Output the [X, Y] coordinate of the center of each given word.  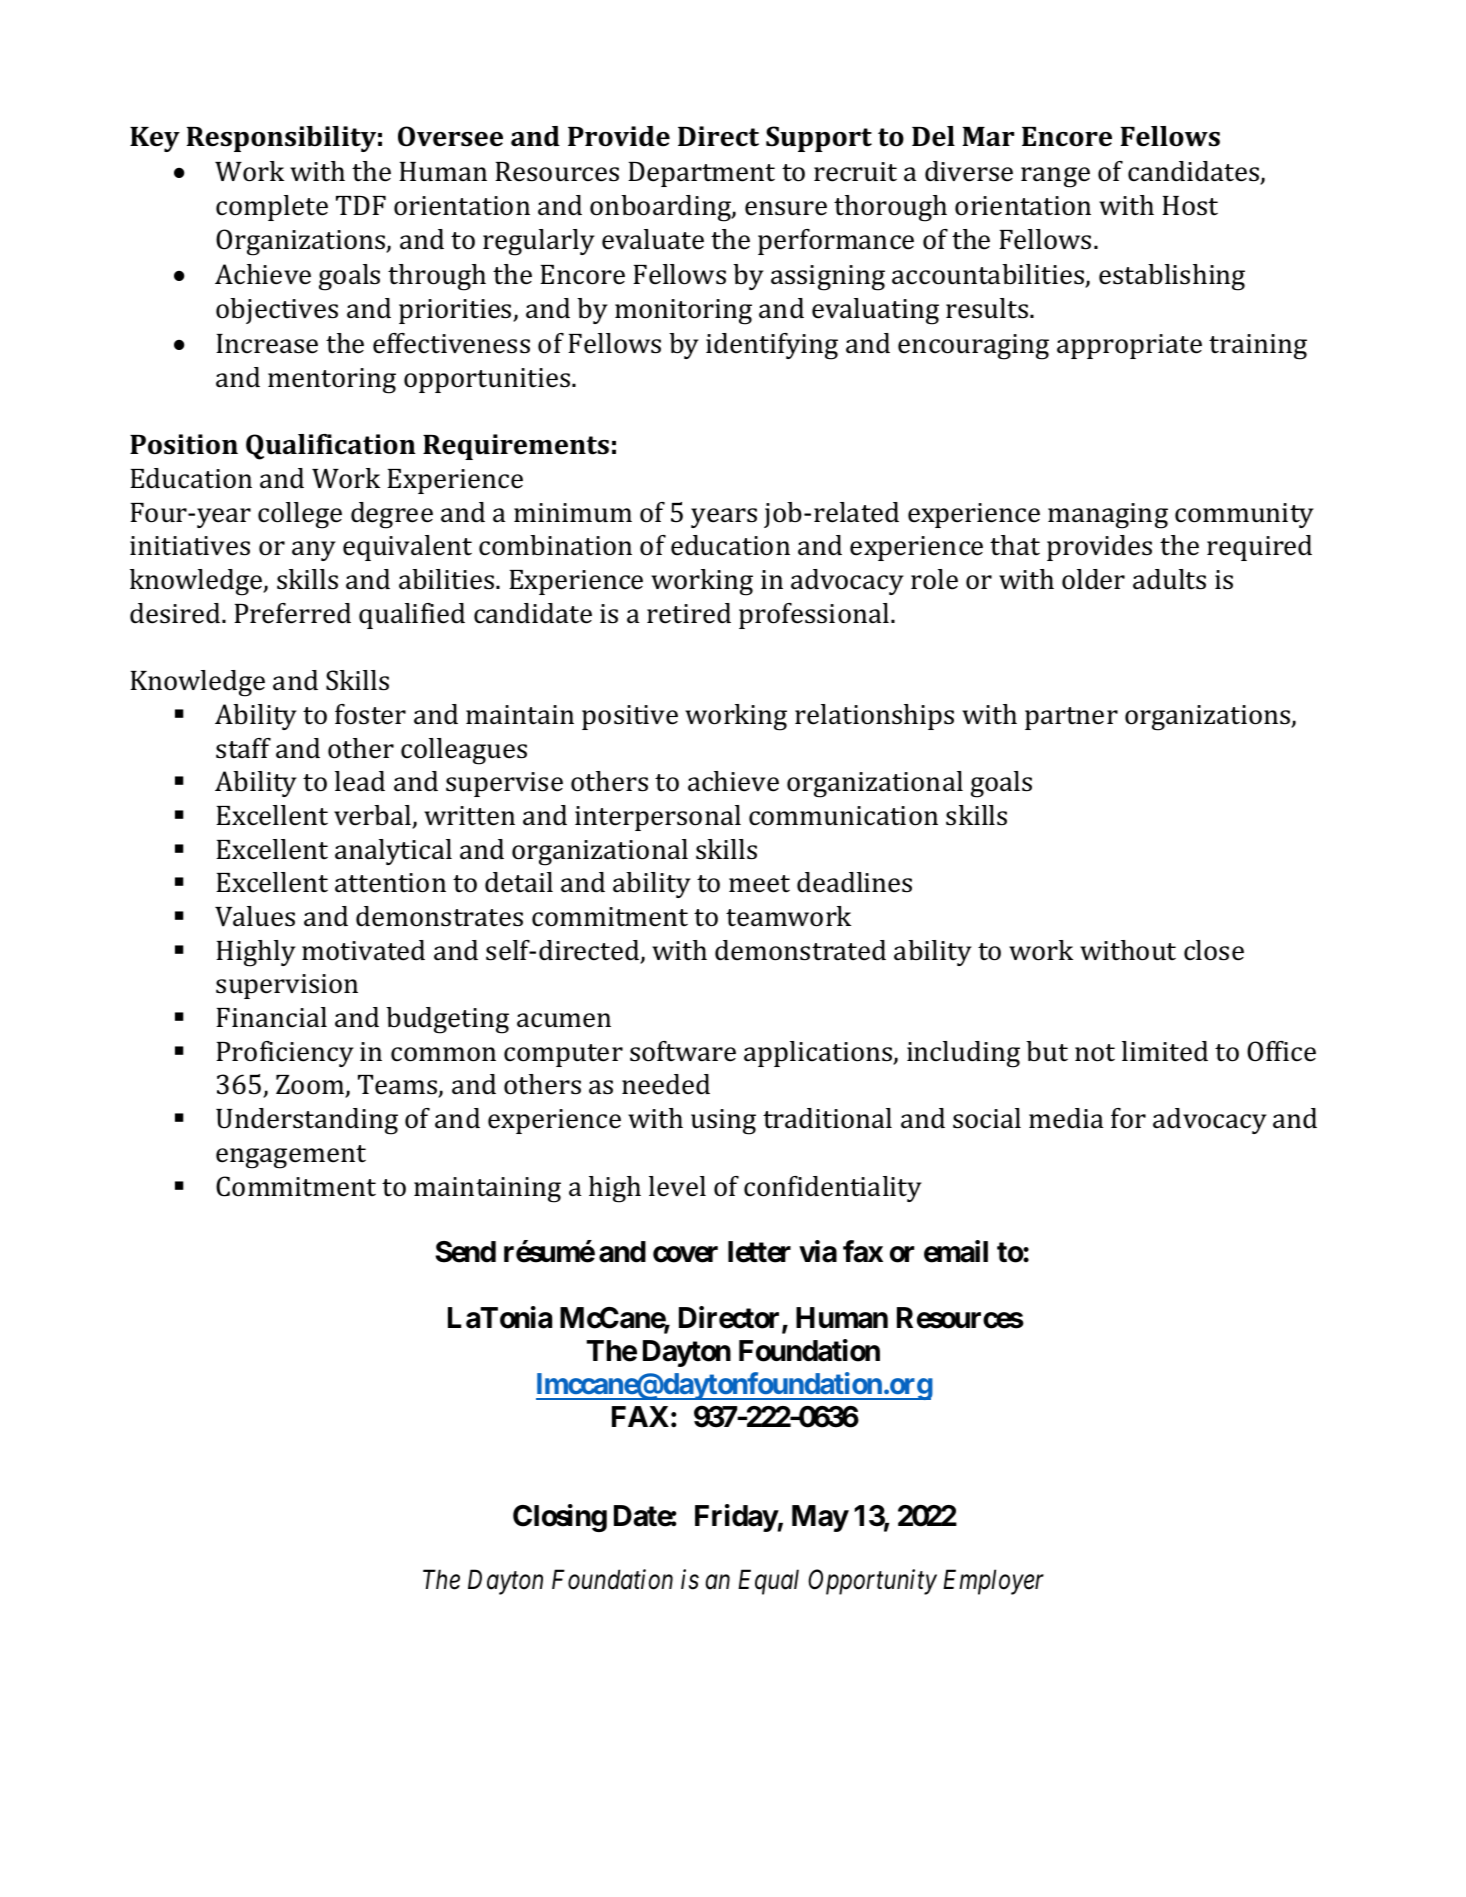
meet [759, 884]
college [300, 515]
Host [1190, 206]
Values [255, 916]
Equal [768, 1582]
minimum [573, 513]
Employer [993, 1582]
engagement [291, 1157]
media [1066, 1118]
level [677, 1186]
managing [1108, 516]
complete [272, 208]
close [1214, 950]
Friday [736, 1518]
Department [701, 174]
